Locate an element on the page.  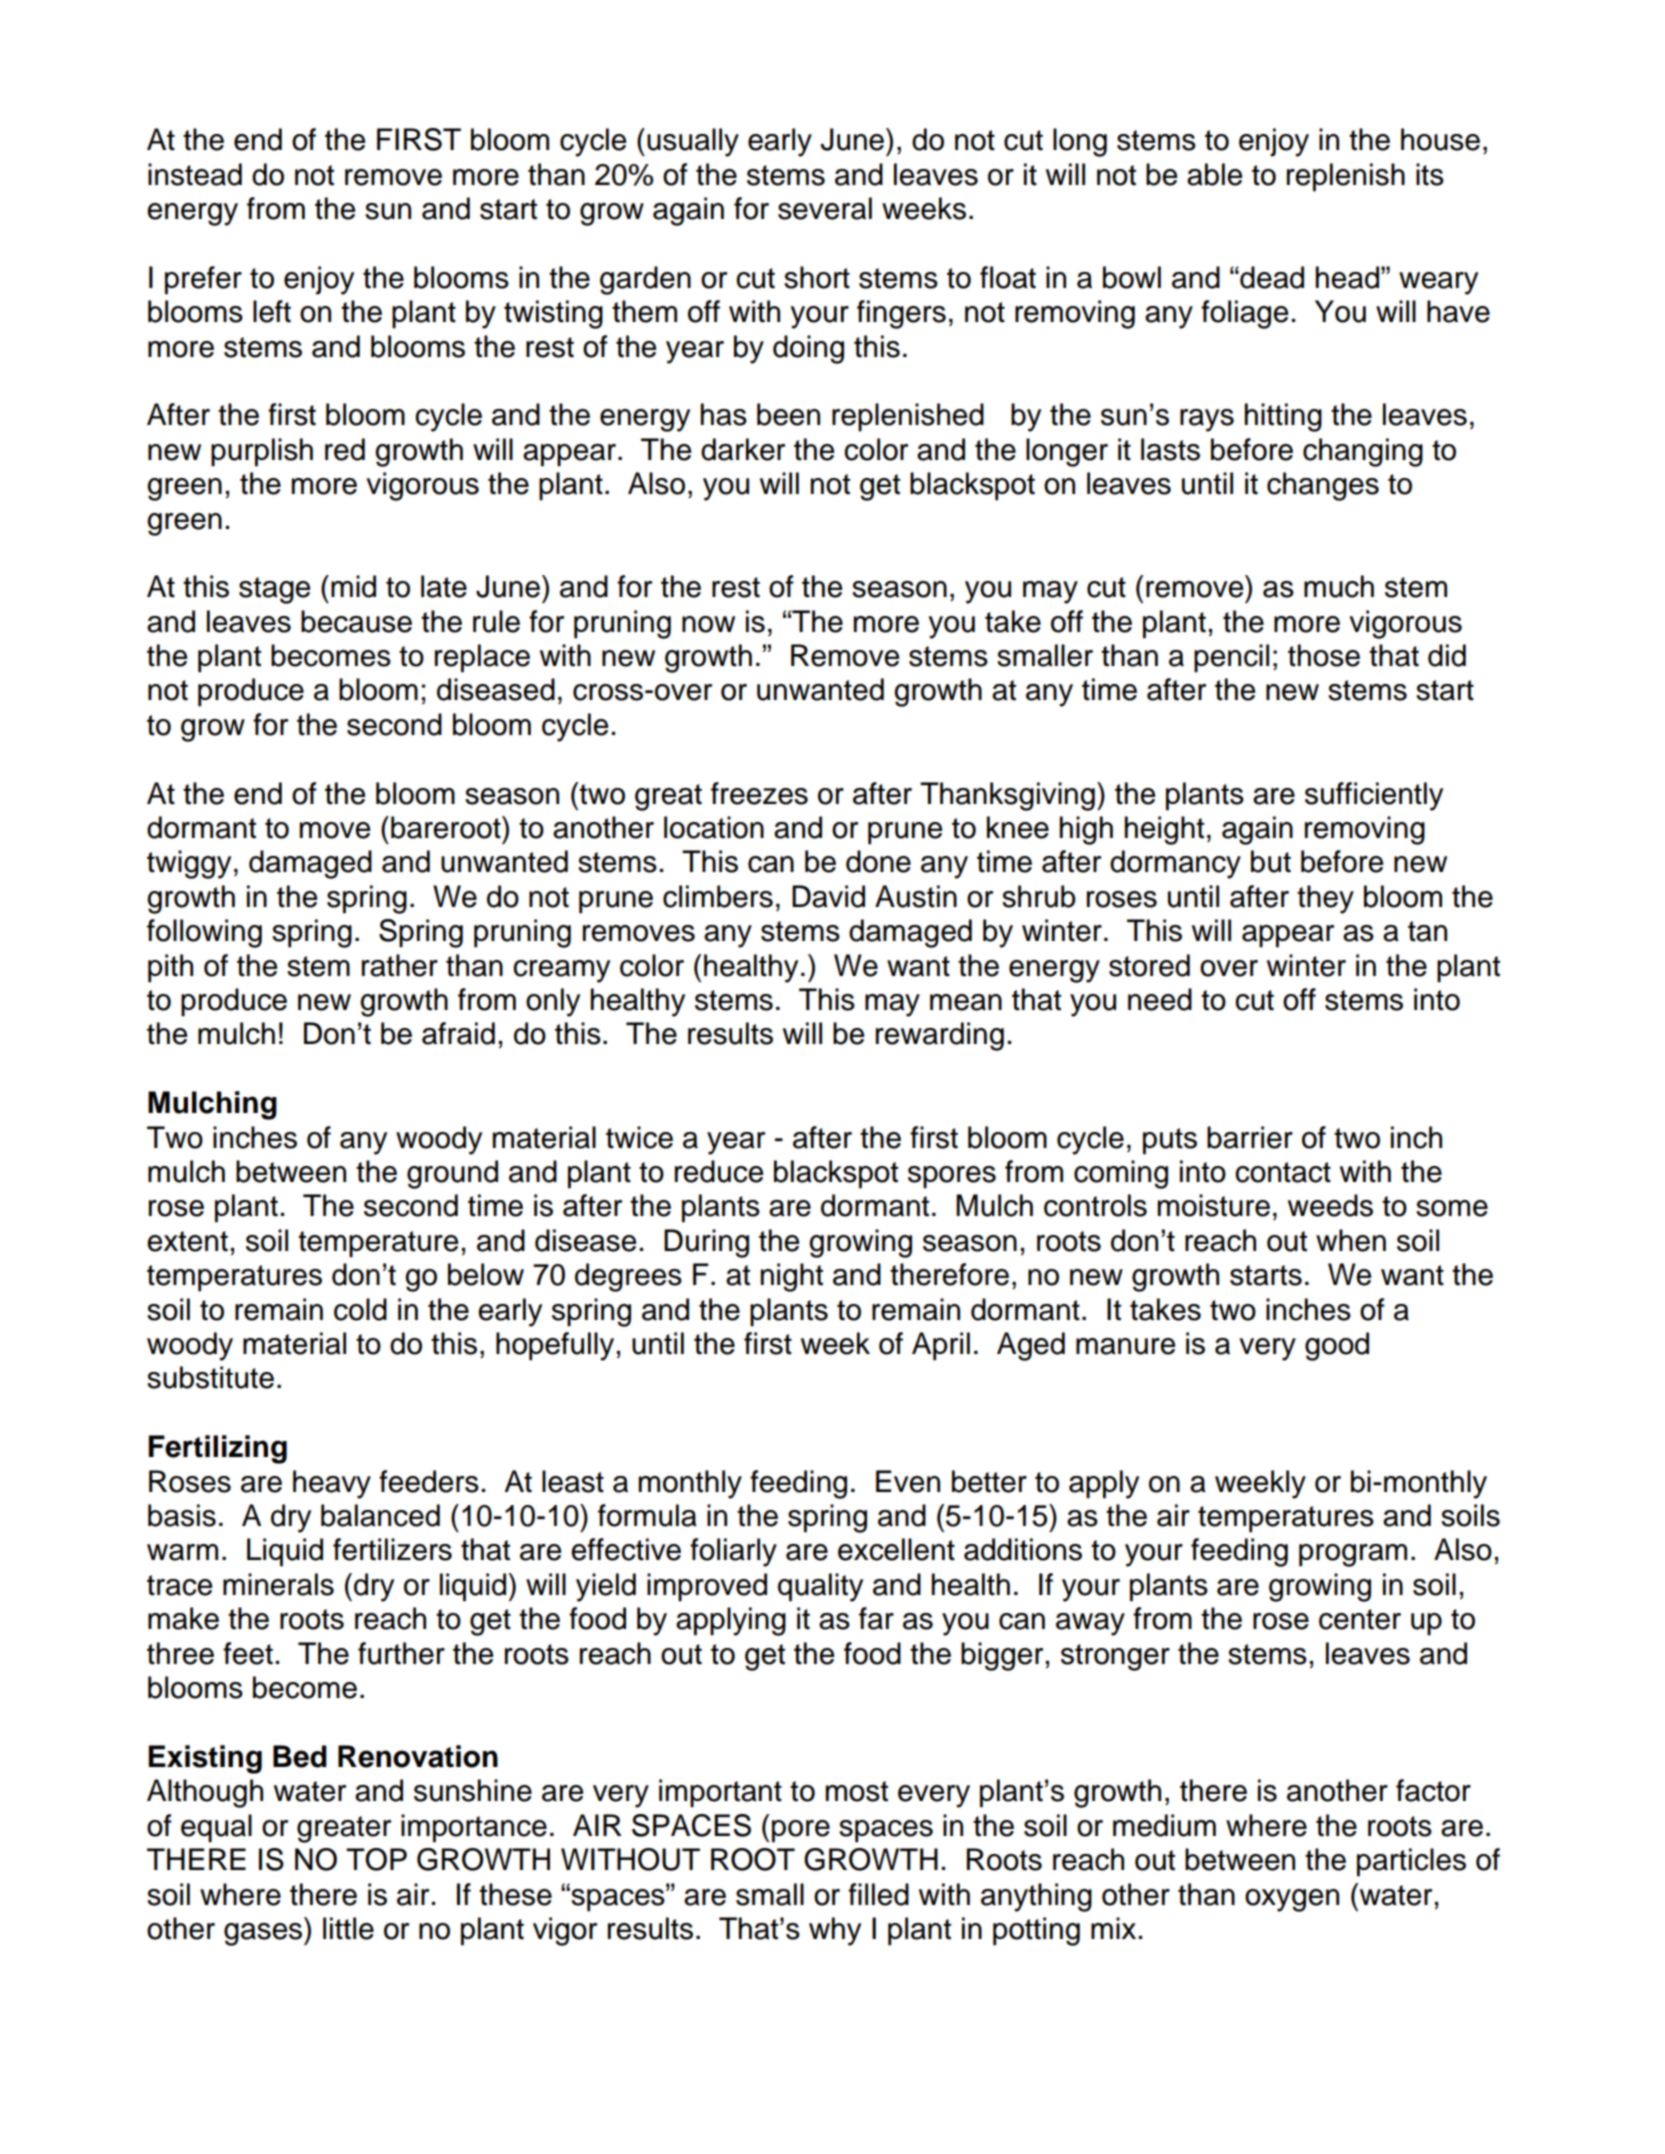
Even is located at coordinates (908, 1481).
